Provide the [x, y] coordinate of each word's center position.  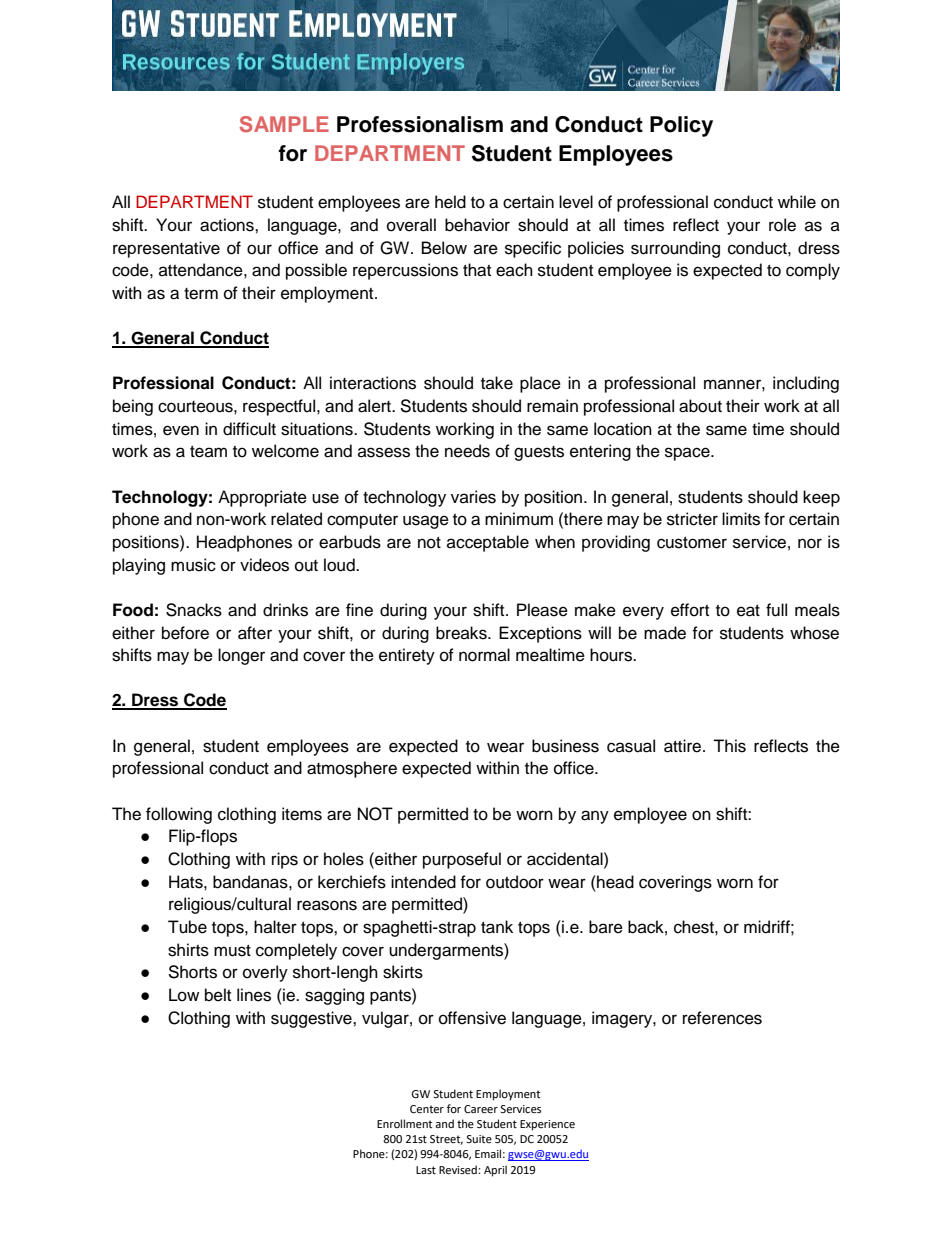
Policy [681, 126]
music [193, 565]
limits [741, 519]
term [201, 294]
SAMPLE [284, 124]
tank [497, 927]
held [450, 202]
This [729, 746]
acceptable [488, 543]
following [179, 815]
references [722, 1018]
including [806, 384]
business [565, 746]
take [497, 383]
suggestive [312, 1019]
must [232, 951]
